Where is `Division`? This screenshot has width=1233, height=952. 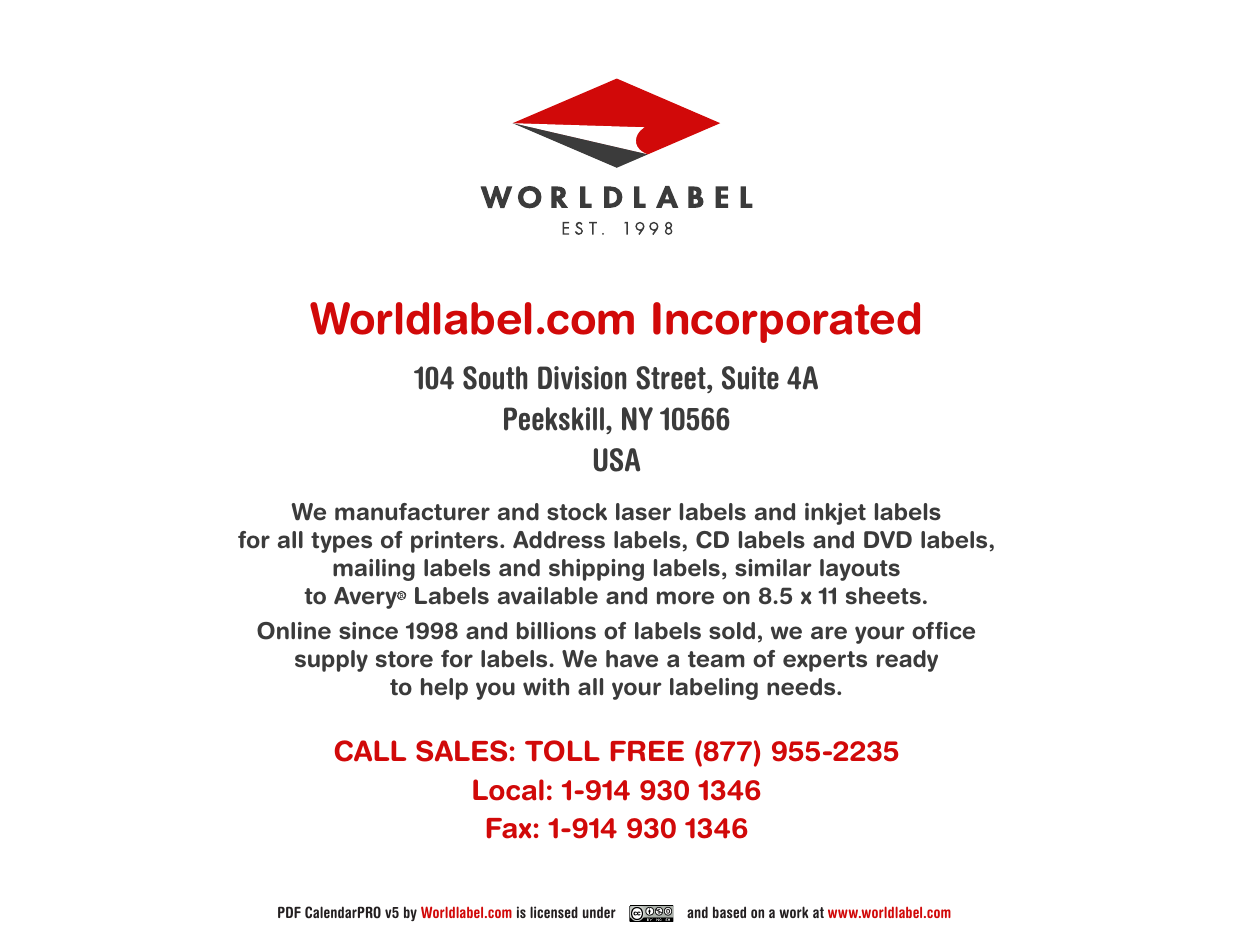 Division is located at coordinates (582, 378).
